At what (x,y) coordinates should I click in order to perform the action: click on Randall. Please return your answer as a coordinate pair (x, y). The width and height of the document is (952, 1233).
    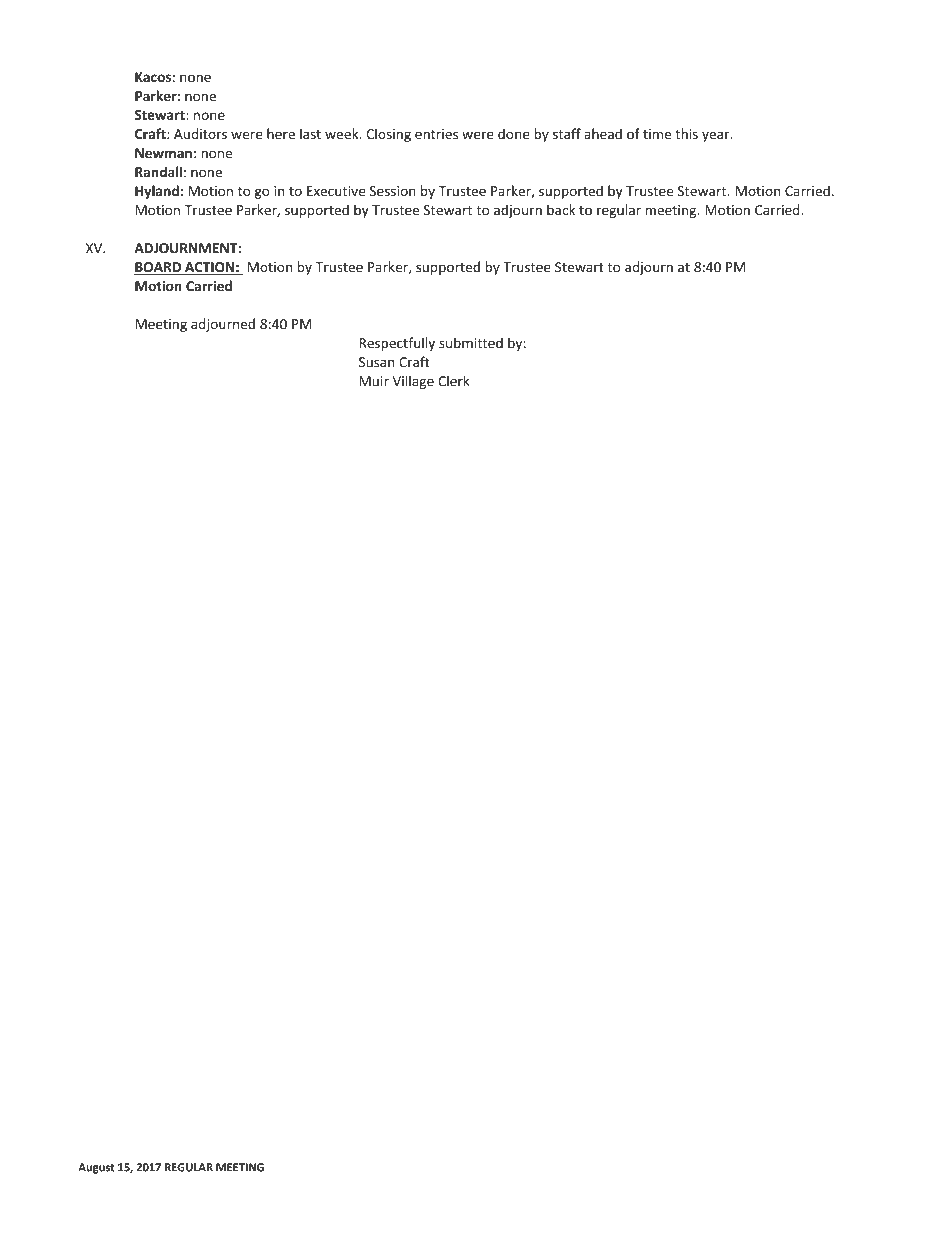
    Looking at the image, I should click on (158, 172).
